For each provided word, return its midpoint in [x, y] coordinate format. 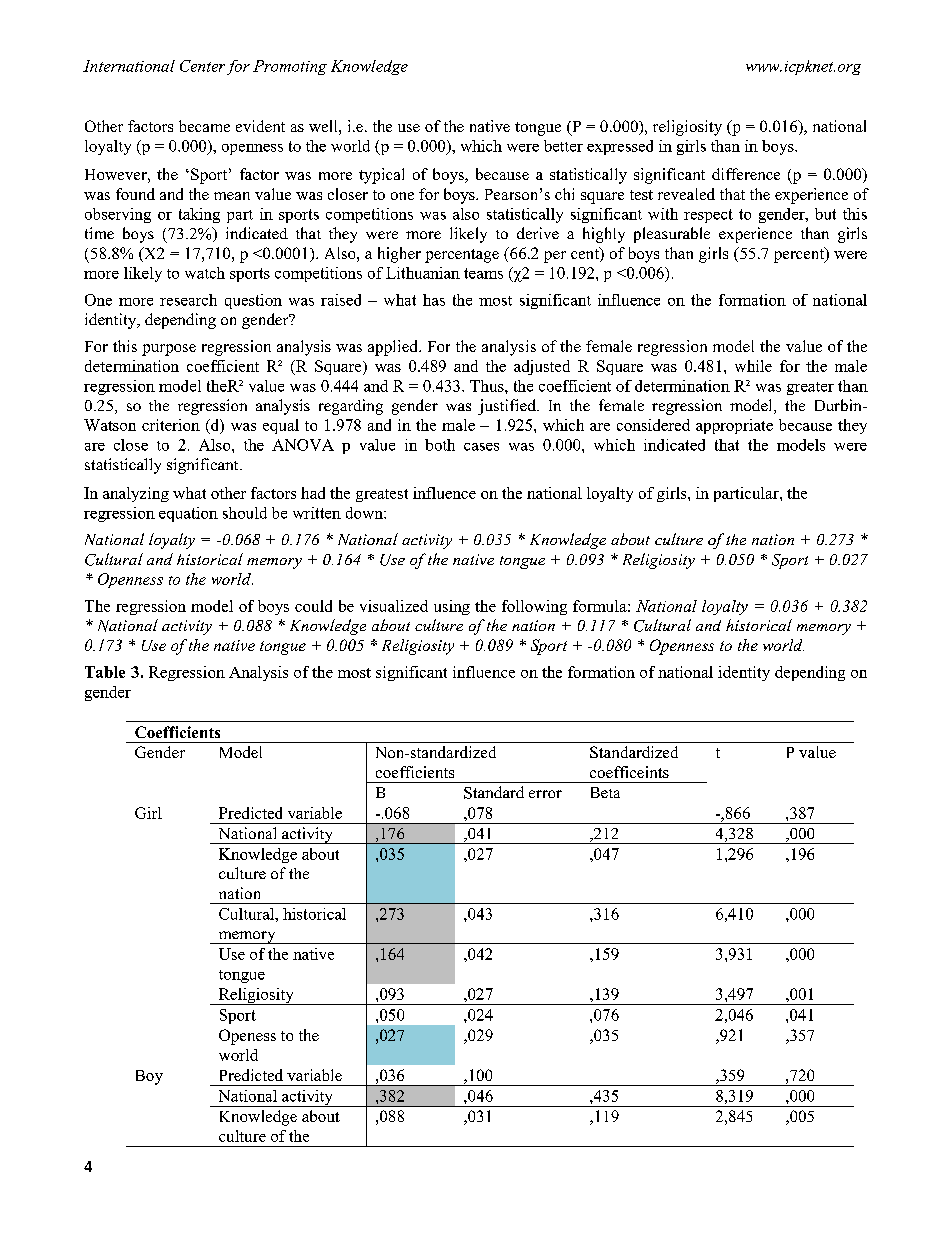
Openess [247, 1037]
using [452, 607]
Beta [605, 792]
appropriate [734, 426]
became [204, 126]
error [545, 794]
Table [105, 672]
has [434, 300]
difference [746, 174]
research [188, 300]
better [563, 146]
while [753, 366]
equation [188, 514]
